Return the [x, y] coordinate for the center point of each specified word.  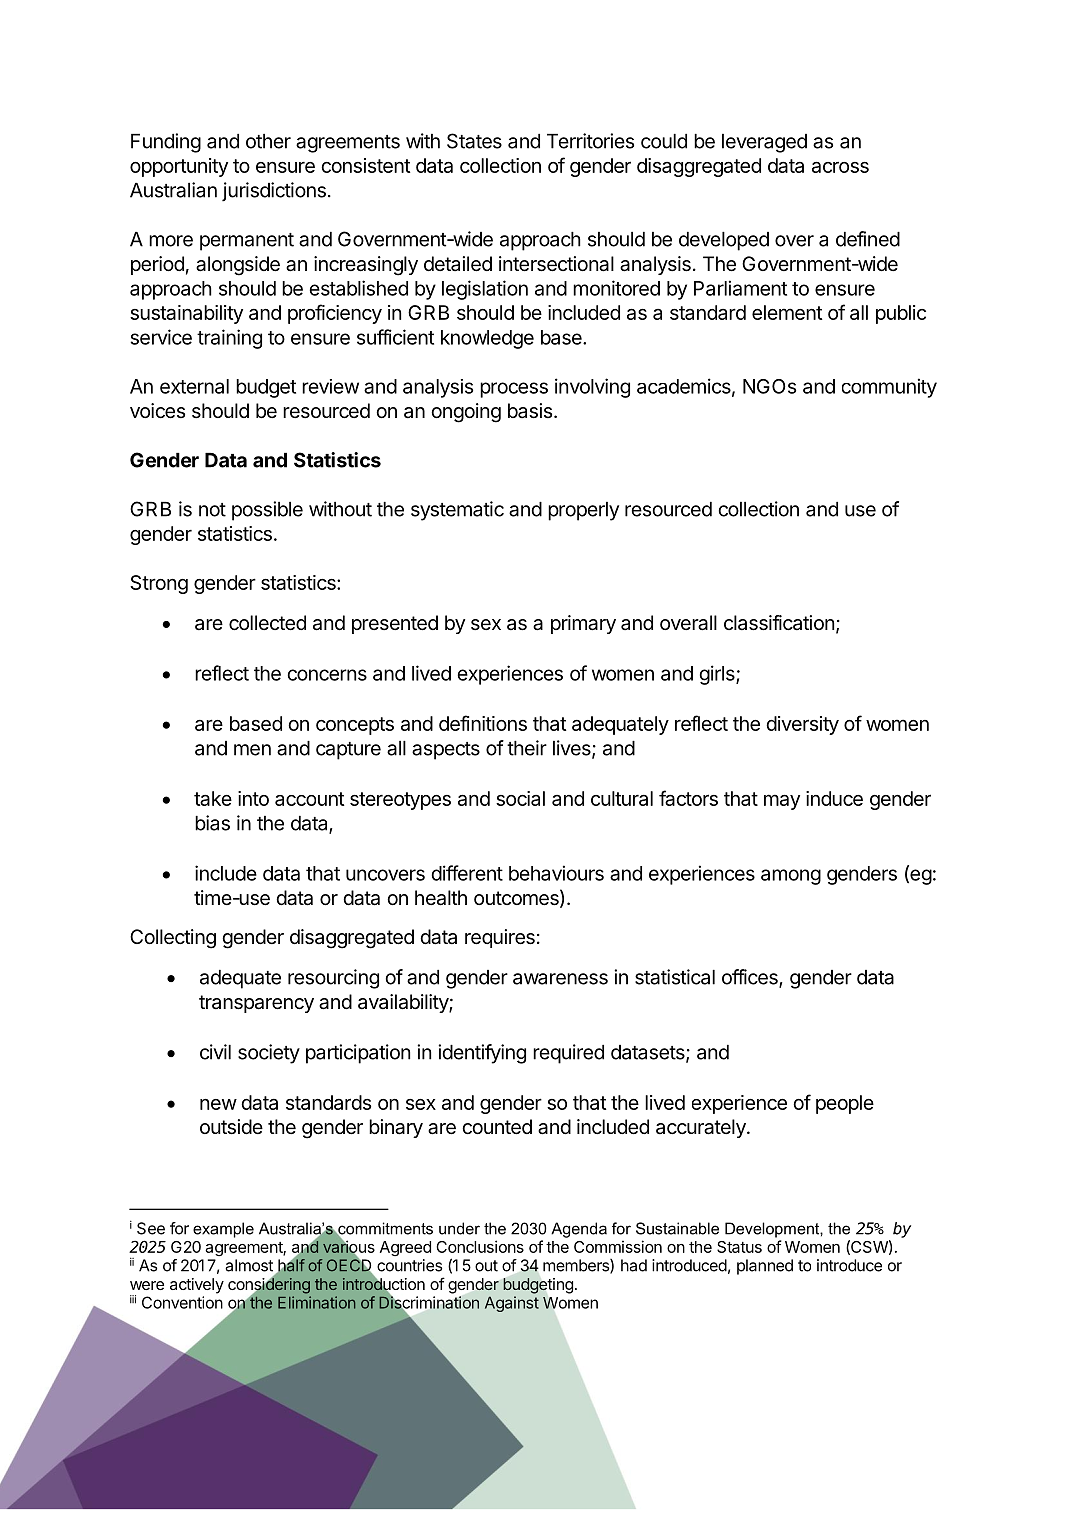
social [520, 798]
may [782, 802]
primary [583, 624]
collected [267, 623]
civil [215, 1052]
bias [212, 823]
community [889, 388]
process [514, 390]
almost [249, 1265]
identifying [482, 1054]
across [840, 167]
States [474, 141]
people [845, 1104]
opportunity [179, 167]
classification [779, 623]
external [194, 386]
